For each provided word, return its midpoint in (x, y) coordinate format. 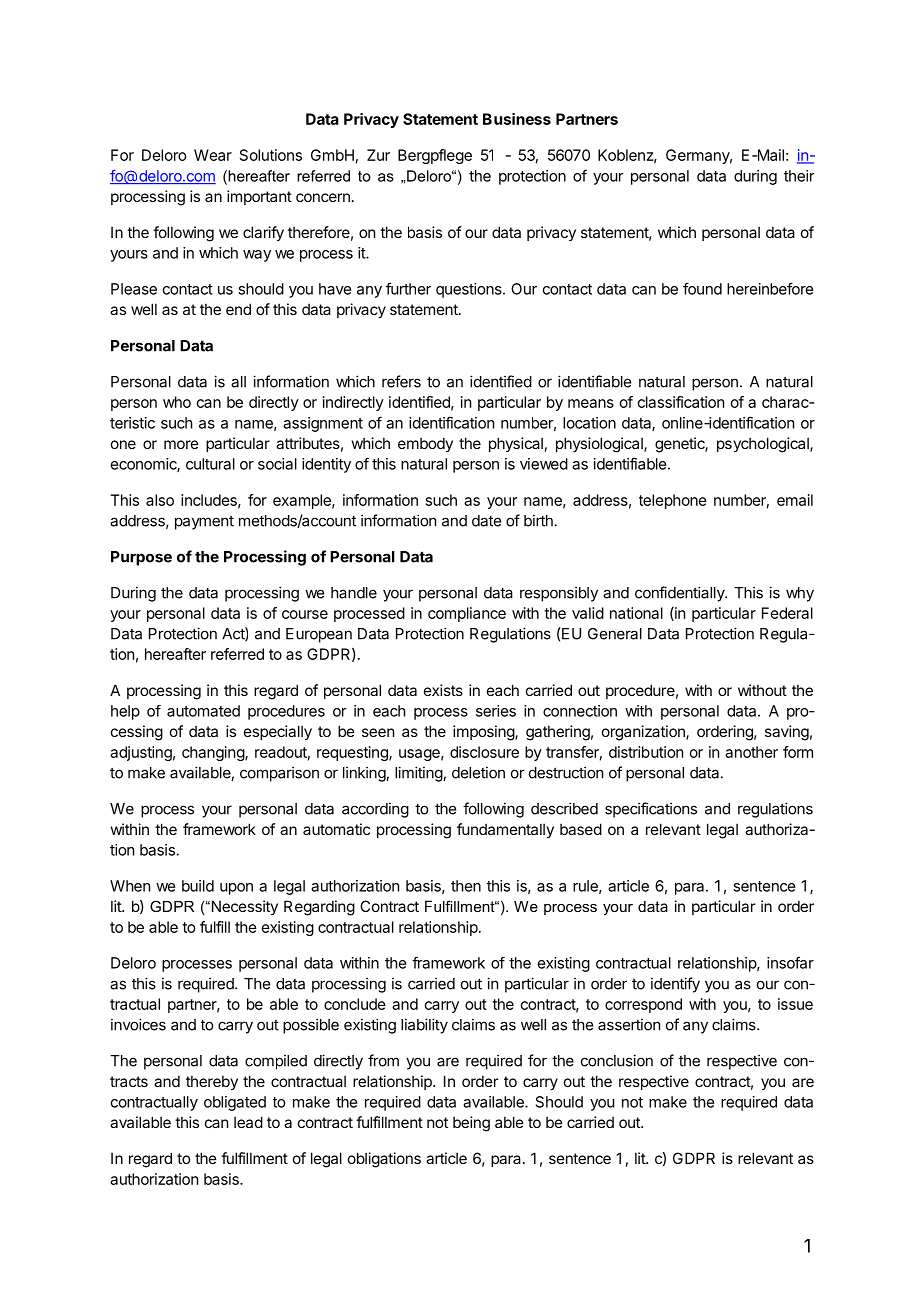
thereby (212, 1082)
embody (425, 444)
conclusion (617, 1060)
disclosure (484, 752)
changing (214, 753)
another (751, 752)
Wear (213, 155)
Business (517, 119)
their (799, 176)
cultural (210, 464)
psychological (764, 445)
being (471, 1124)
